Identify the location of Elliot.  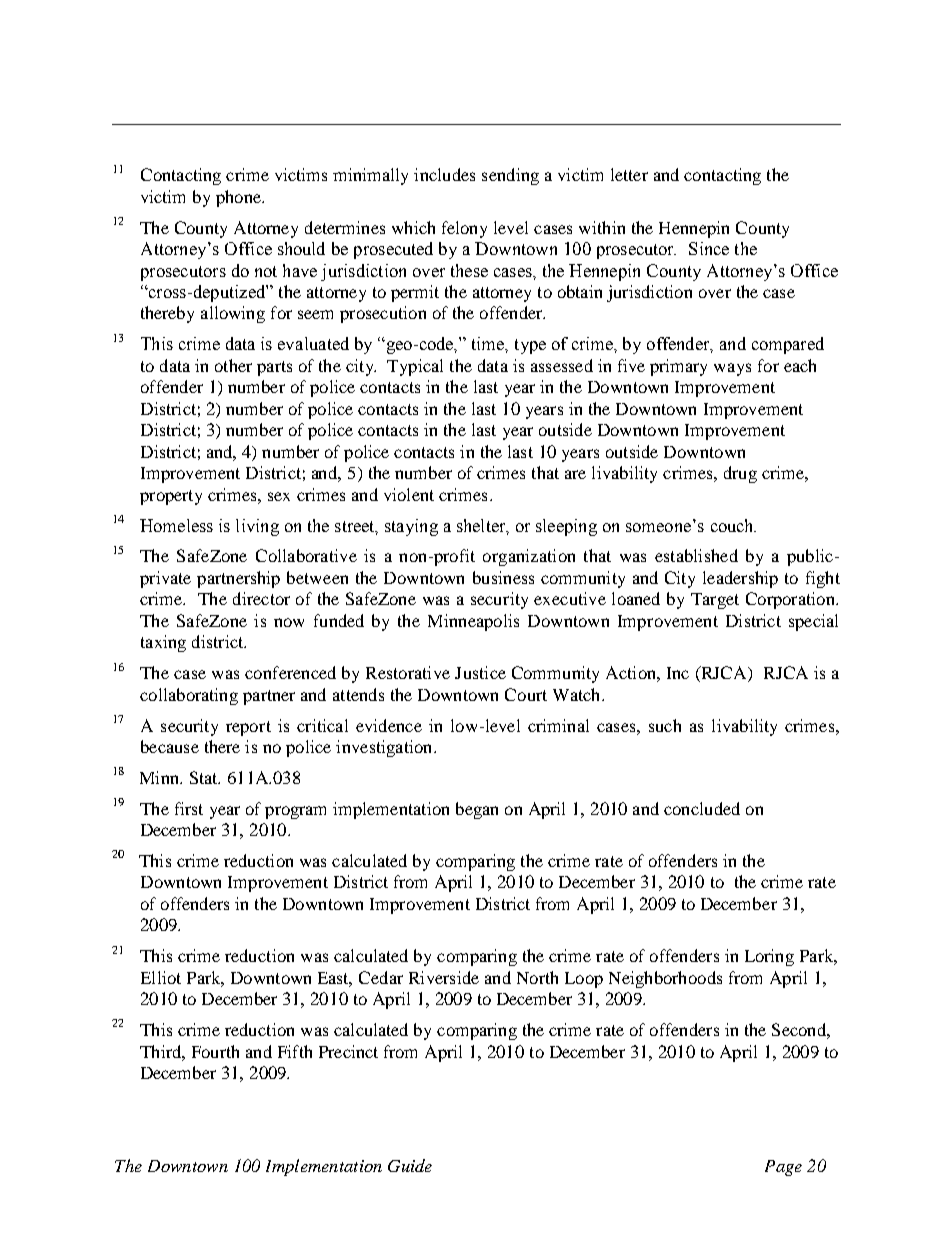
(161, 977).
